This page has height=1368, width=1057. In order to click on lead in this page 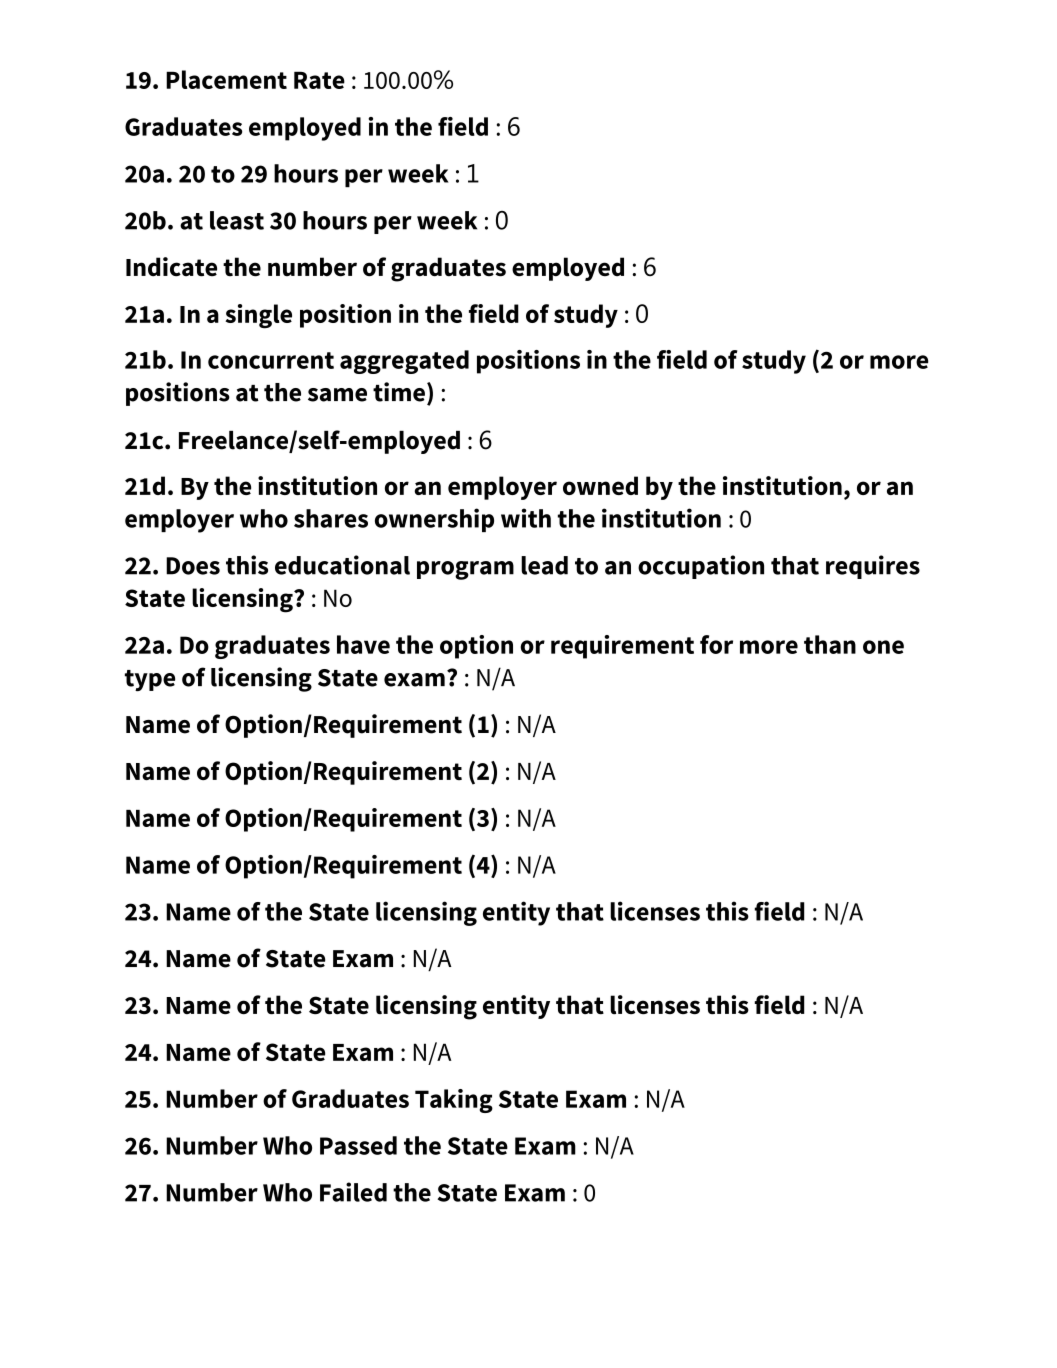, I will do `click(544, 565)`.
